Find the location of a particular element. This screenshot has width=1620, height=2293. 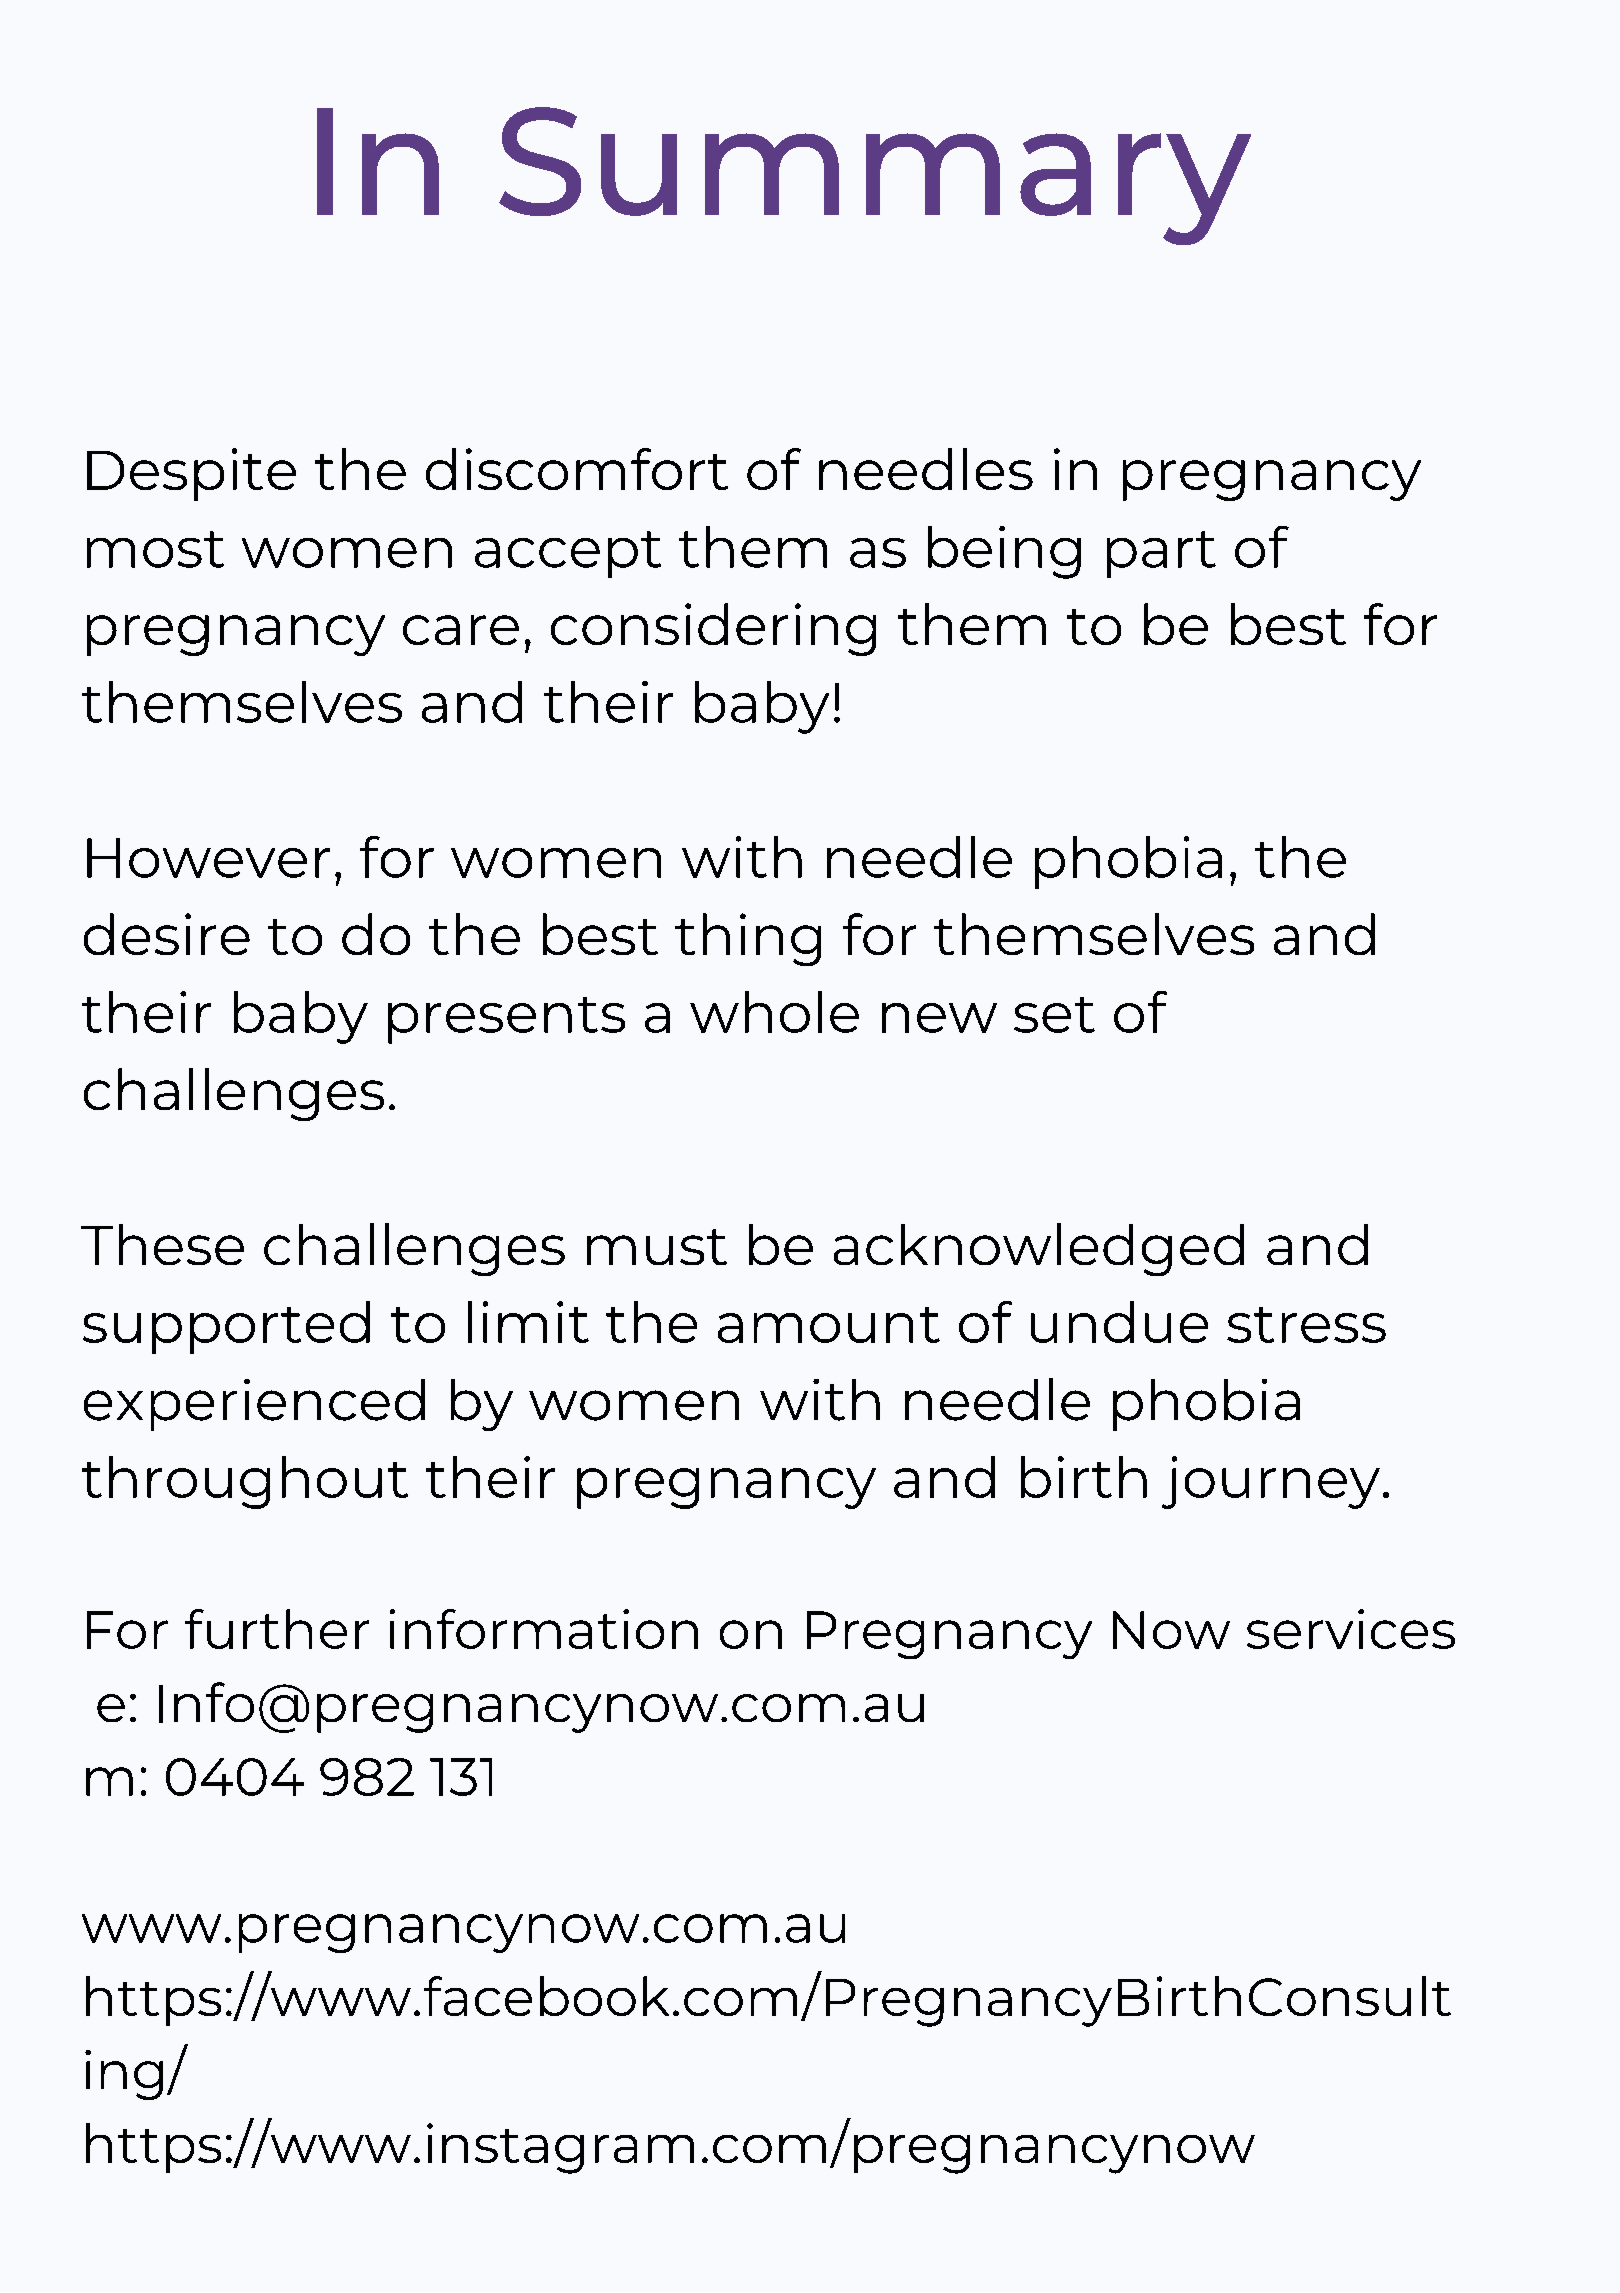

However is located at coordinates (208, 858).
